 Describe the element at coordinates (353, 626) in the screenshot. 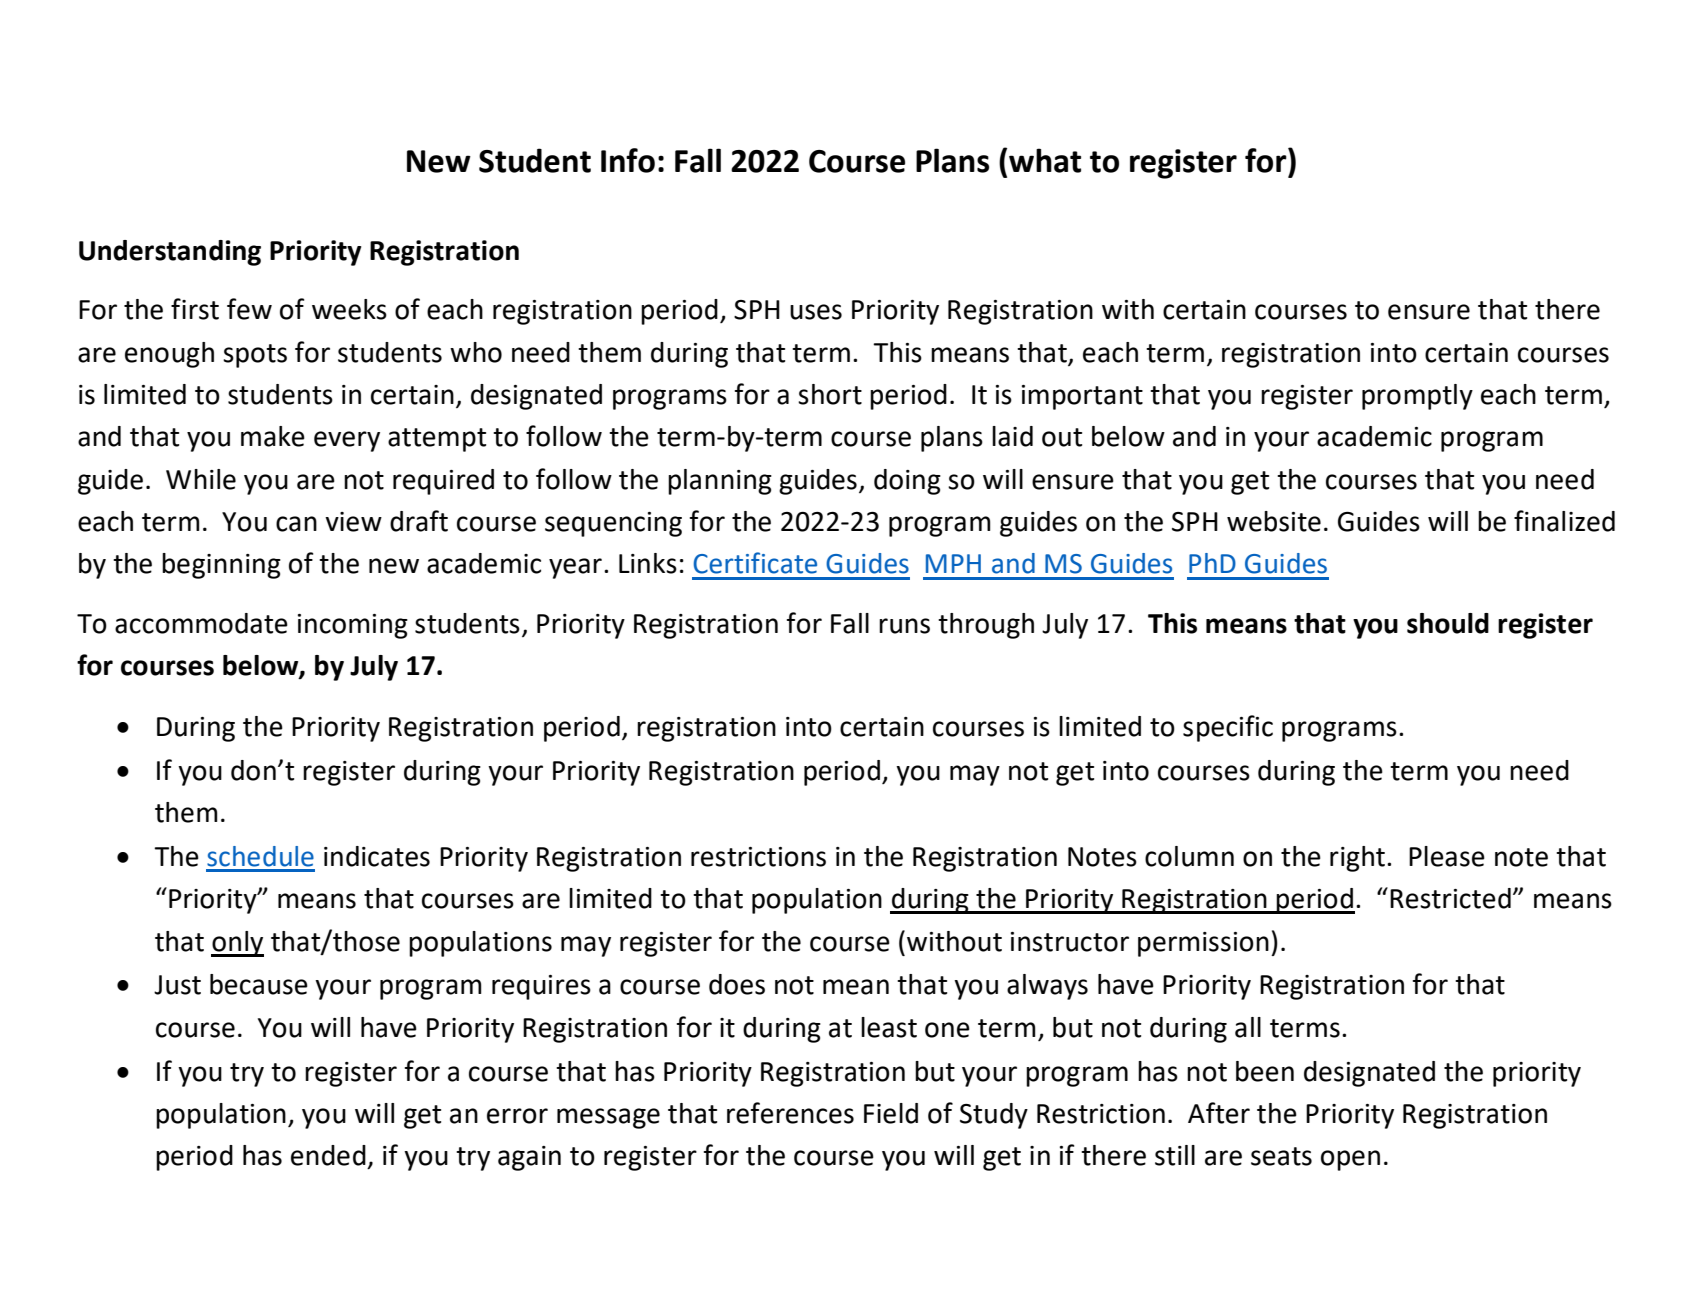

I see `incoming` at that location.
